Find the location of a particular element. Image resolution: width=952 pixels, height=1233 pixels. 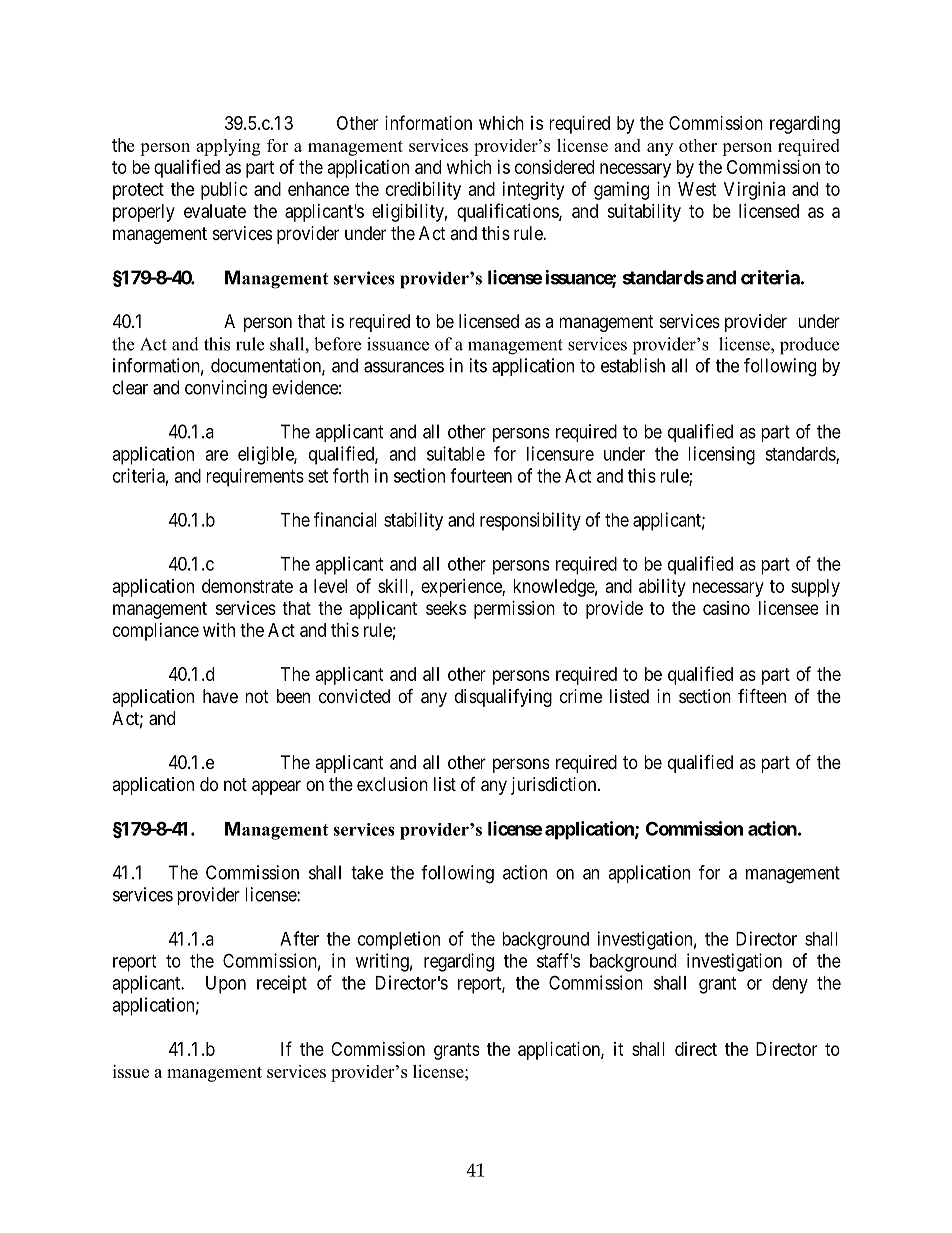

Upon is located at coordinates (226, 985).
